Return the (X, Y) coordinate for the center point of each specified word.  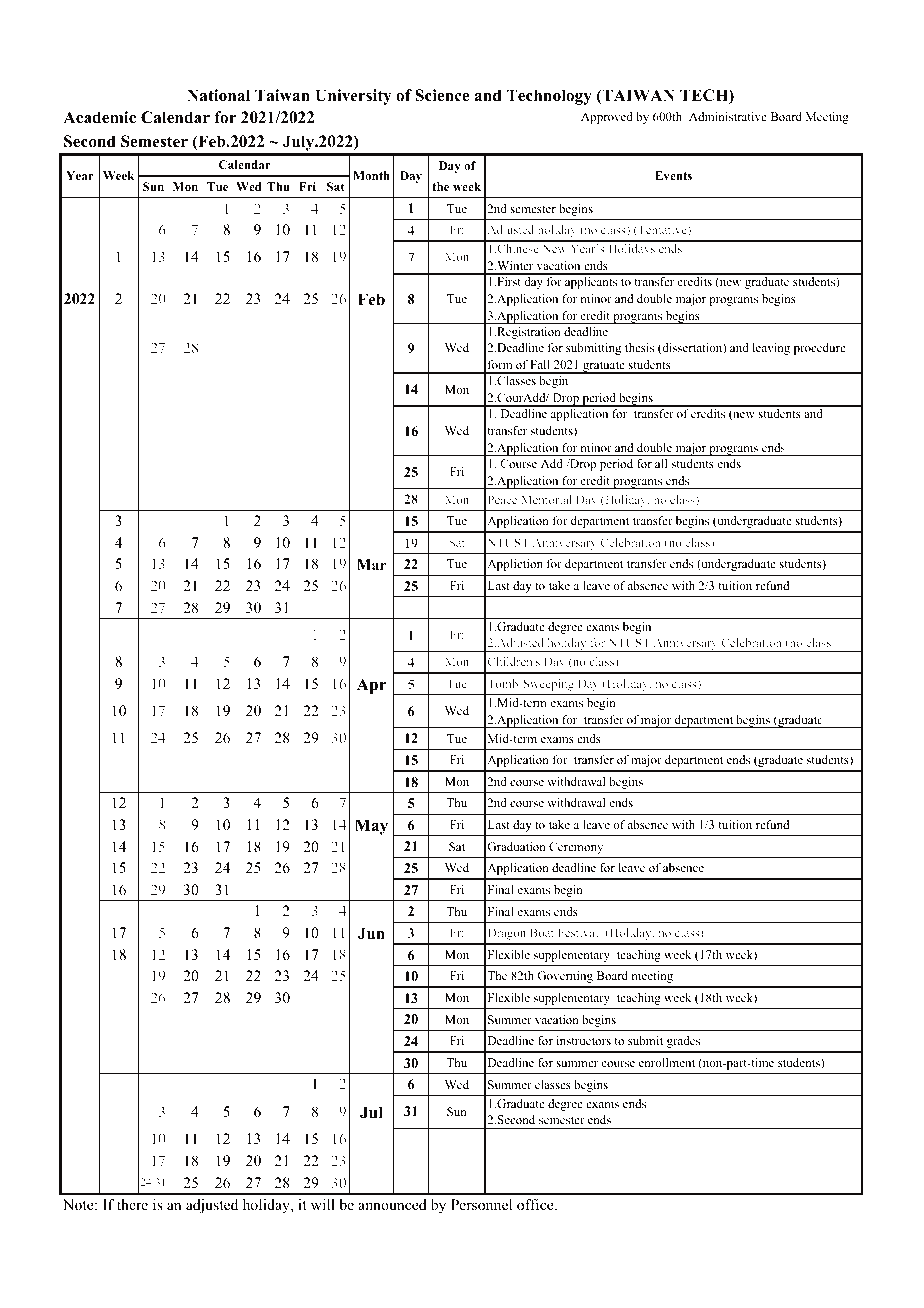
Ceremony (576, 848)
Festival (578, 932)
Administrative (728, 116)
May (371, 827)
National (218, 95)
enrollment (667, 1062)
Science (442, 95)
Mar (372, 564)
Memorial (546, 499)
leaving (771, 349)
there (132, 1204)
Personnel (481, 1204)
